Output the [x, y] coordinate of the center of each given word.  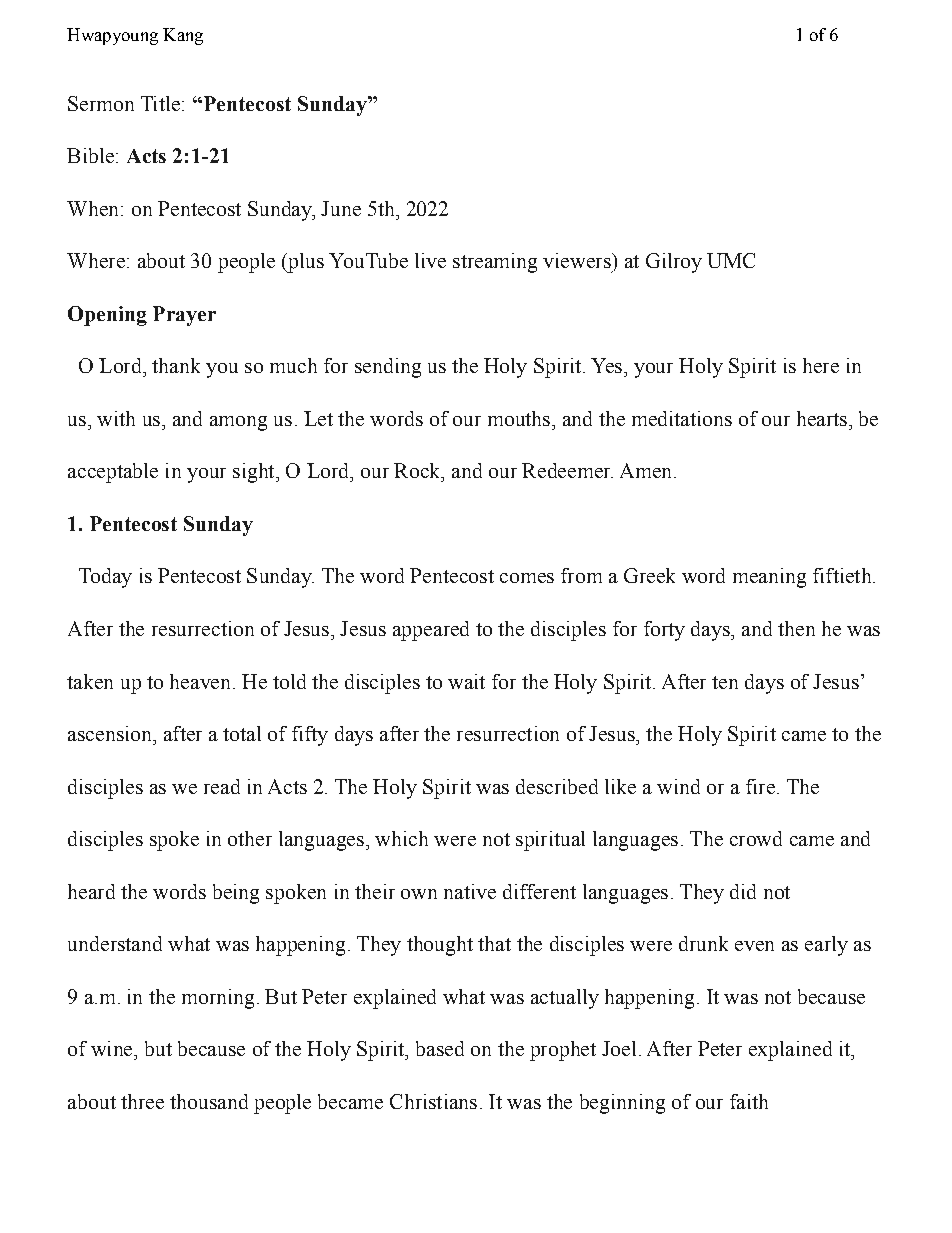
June [341, 208]
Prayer [184, 316]
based [440, 1048]
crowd [756, 838]
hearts [822, 418]
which [401, 838]
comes [527, 578]
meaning [769, 578]
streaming [495, 263]
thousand [209, 1101]
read [222, 786]
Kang [183, 36]
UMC [731, 260]
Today [105, 578]
